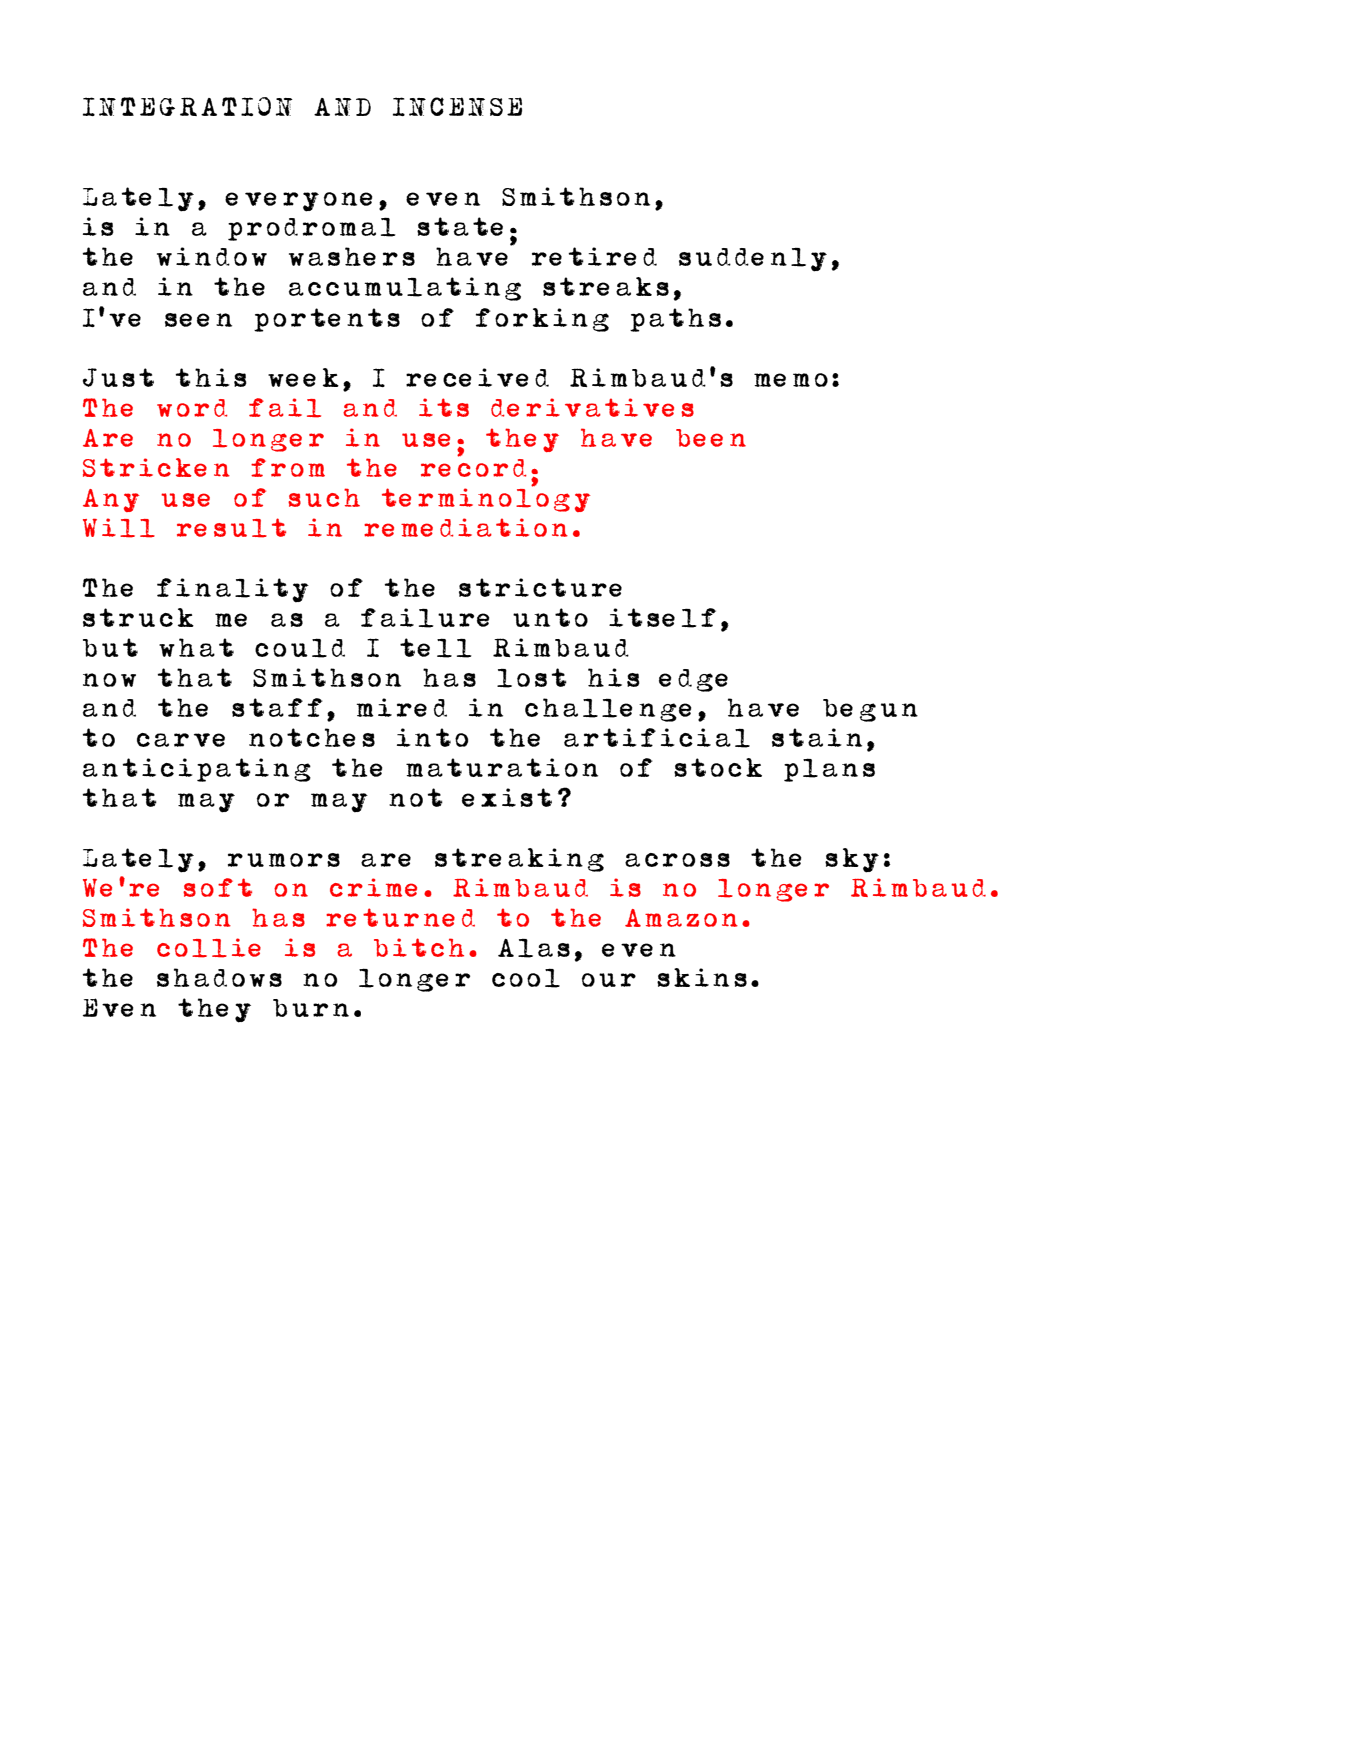 The height and width of the image is (1750, 1353). I want to click on remediation, so click(466, 527).
